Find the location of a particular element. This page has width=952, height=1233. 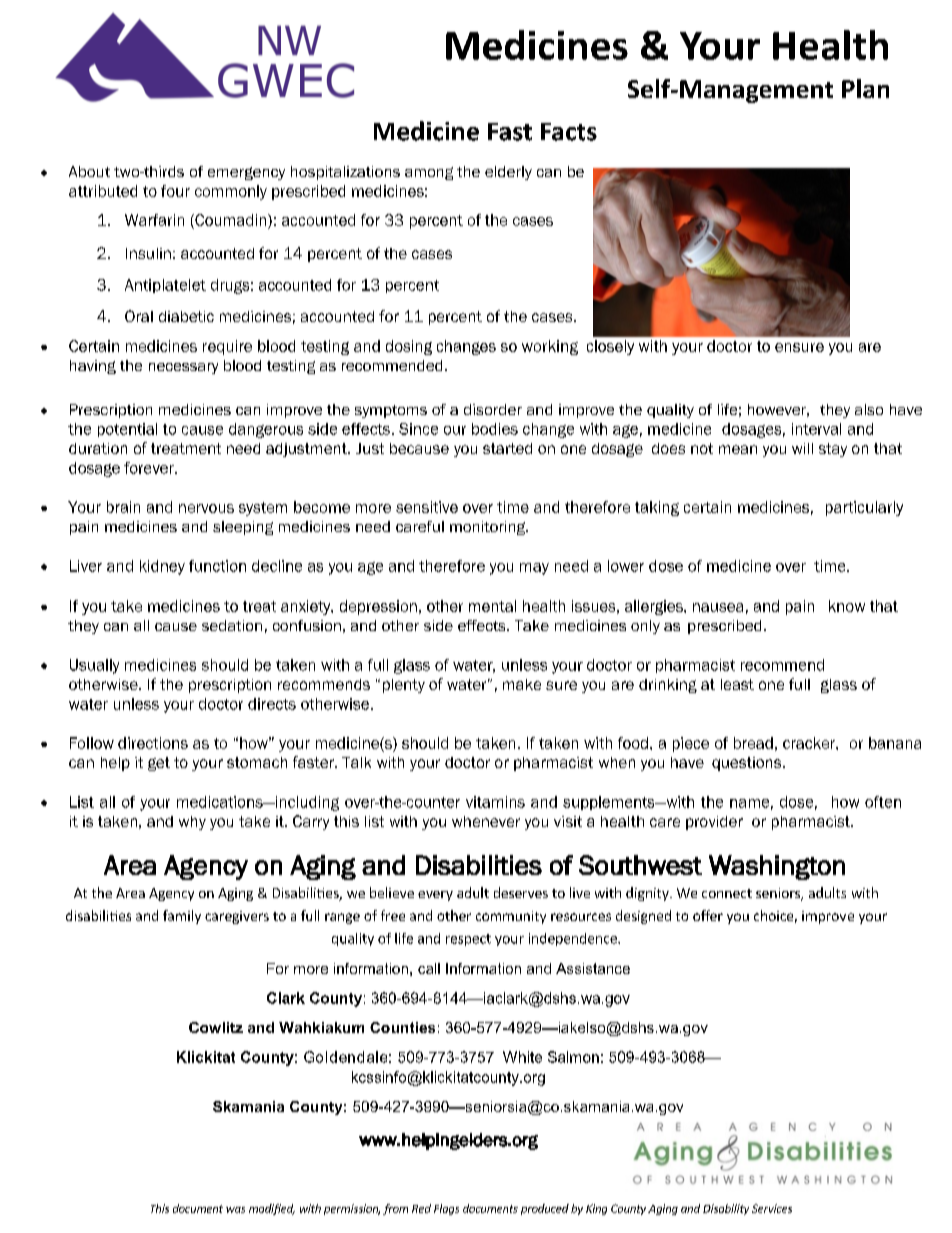

function is located at coordinates (217, 566).
